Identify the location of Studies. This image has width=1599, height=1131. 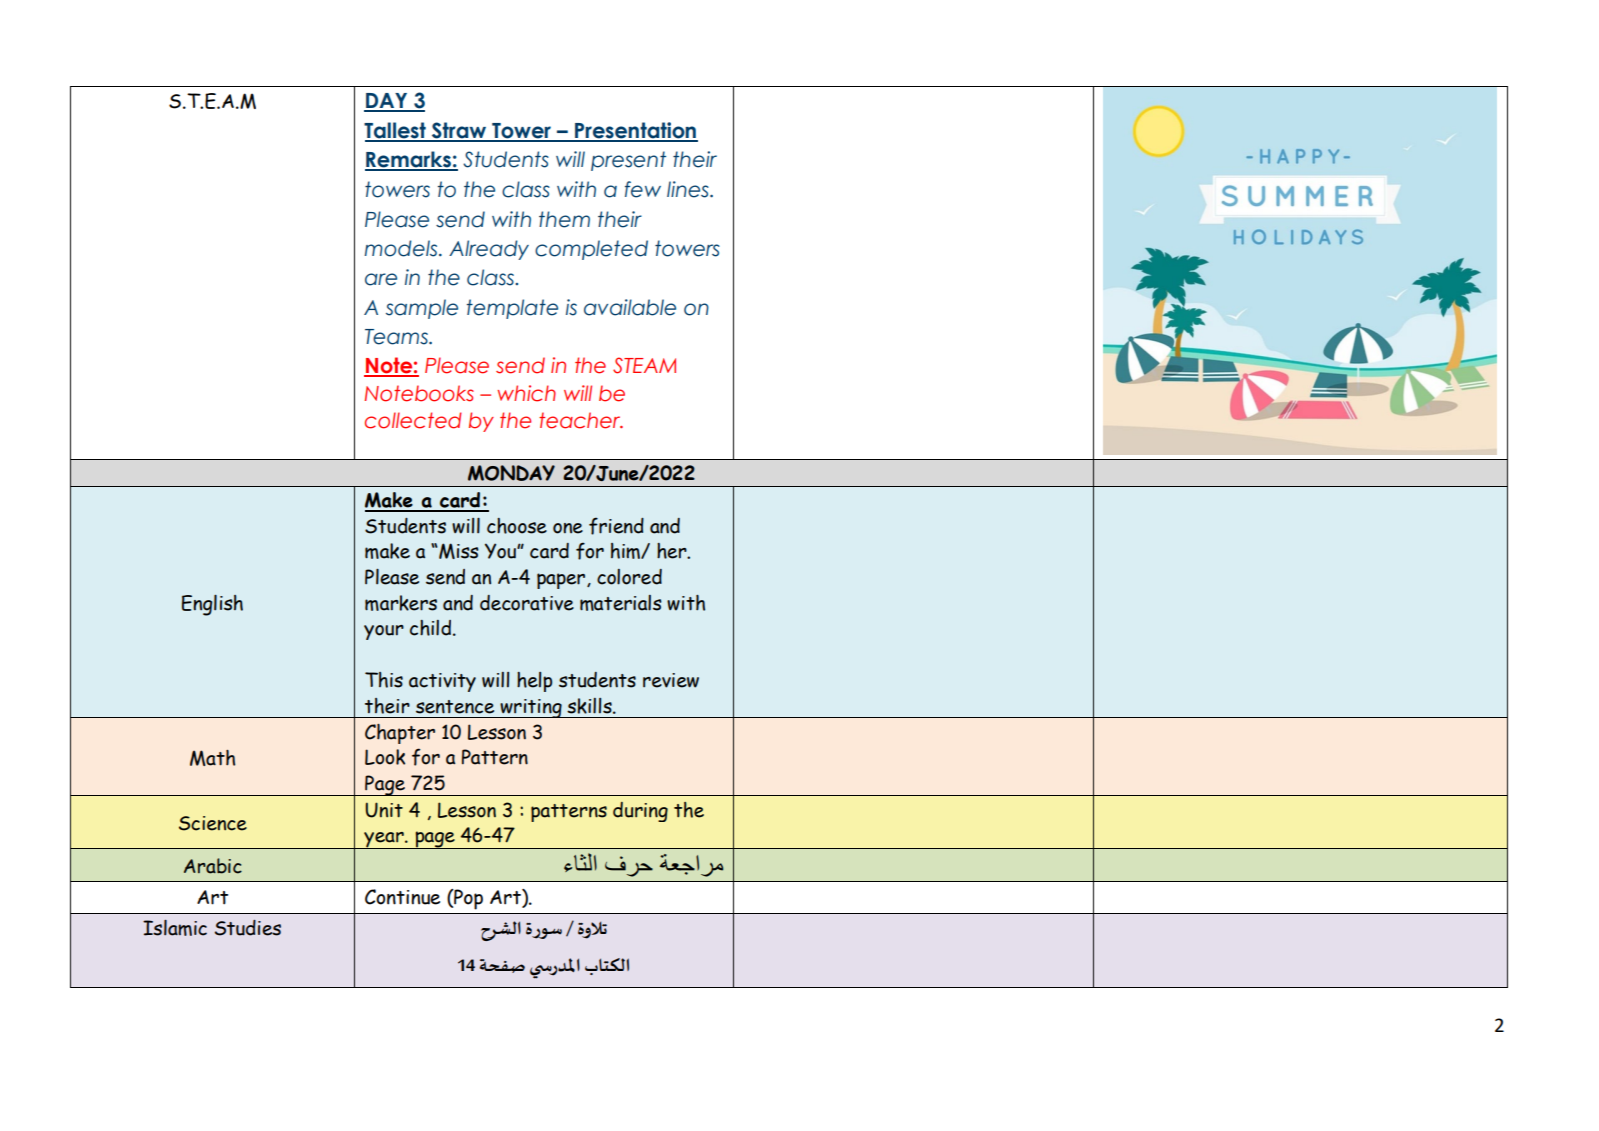
(248, 928).
